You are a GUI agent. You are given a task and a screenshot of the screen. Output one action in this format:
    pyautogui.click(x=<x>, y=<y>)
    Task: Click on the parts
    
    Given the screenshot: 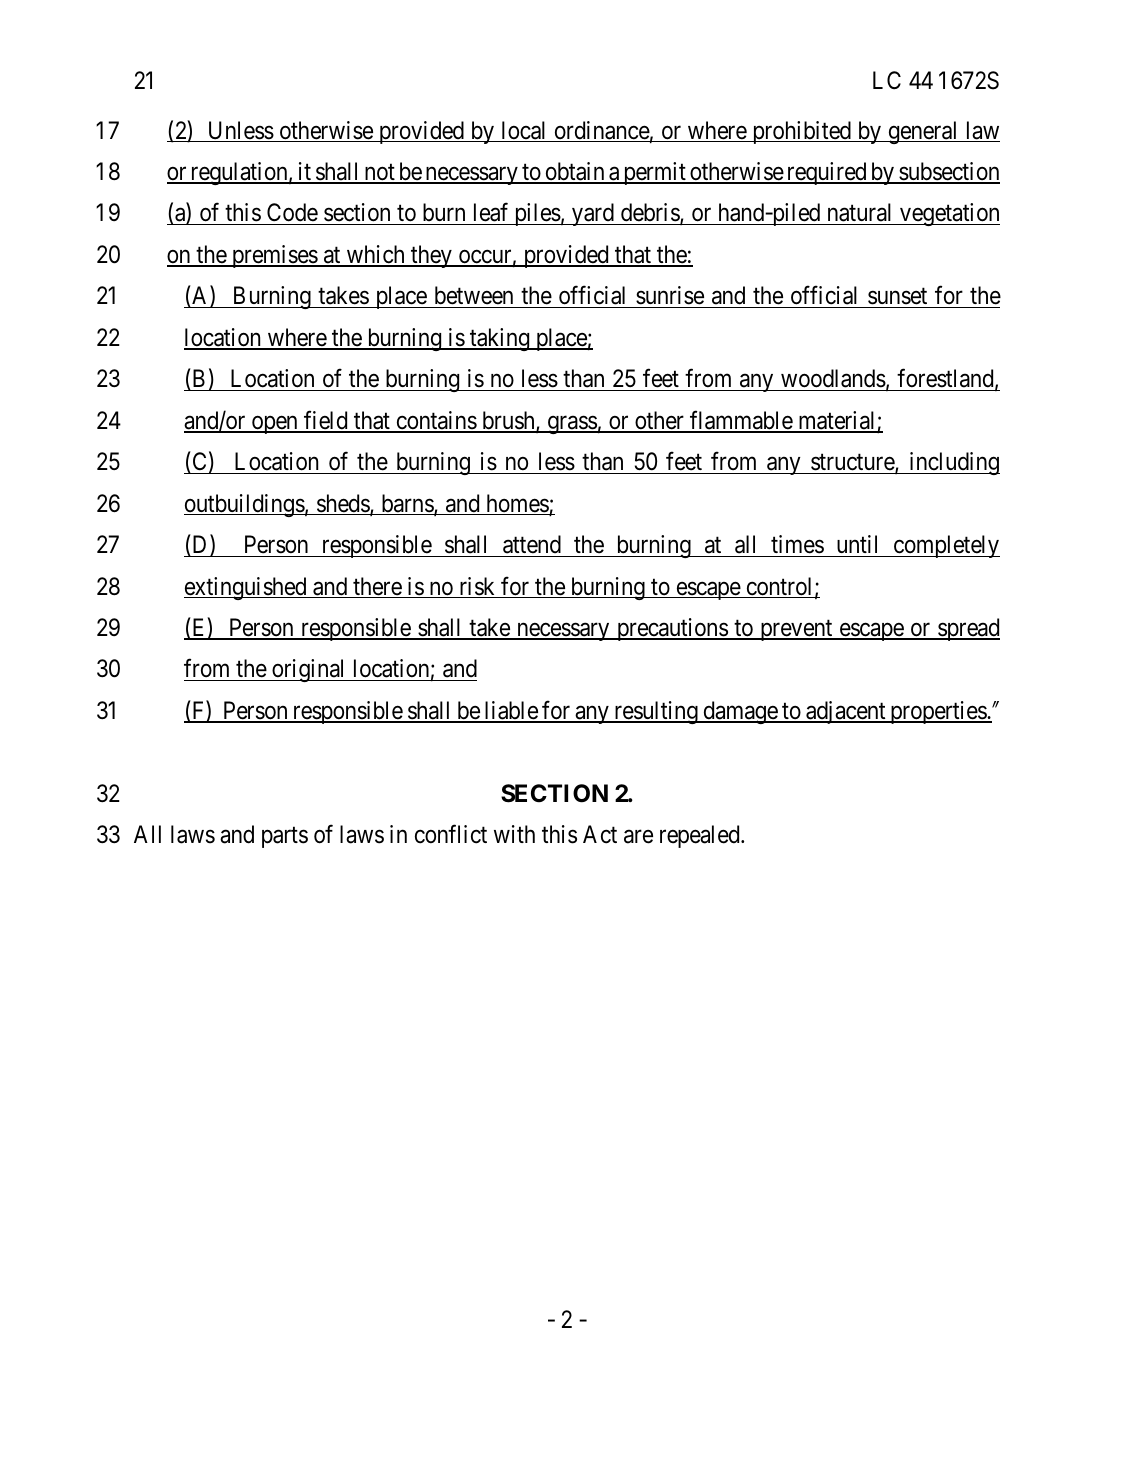 What is the action you would take?
    pyautogui.click(x=285, y=837)
